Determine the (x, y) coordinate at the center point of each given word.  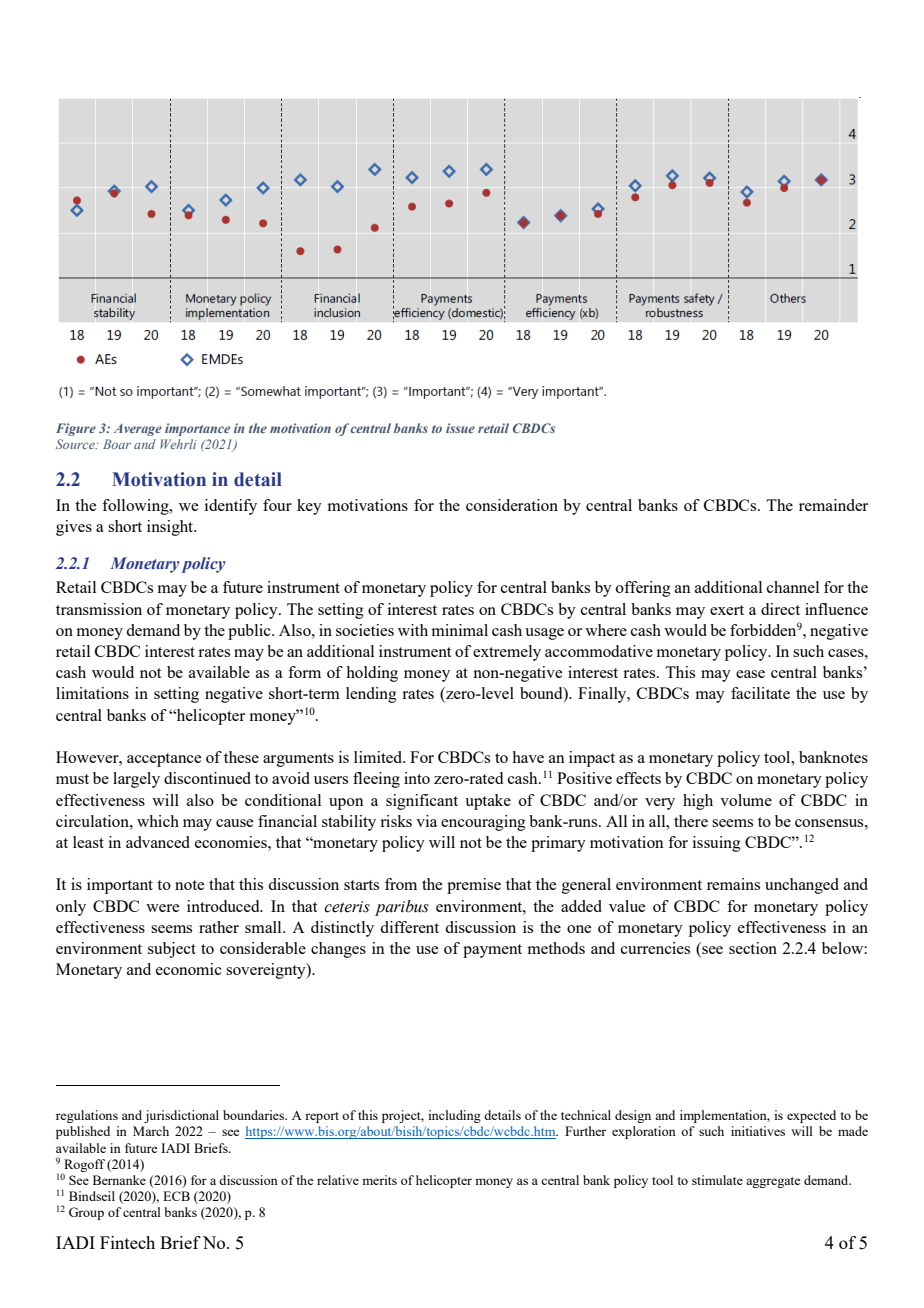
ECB (176, 1196)
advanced (158, 842)
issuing (717, 844)
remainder (833, 505)
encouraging (483, 823)
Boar (117, 444)
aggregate (773, 1182)
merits (379, 1180)
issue (460, 428)
